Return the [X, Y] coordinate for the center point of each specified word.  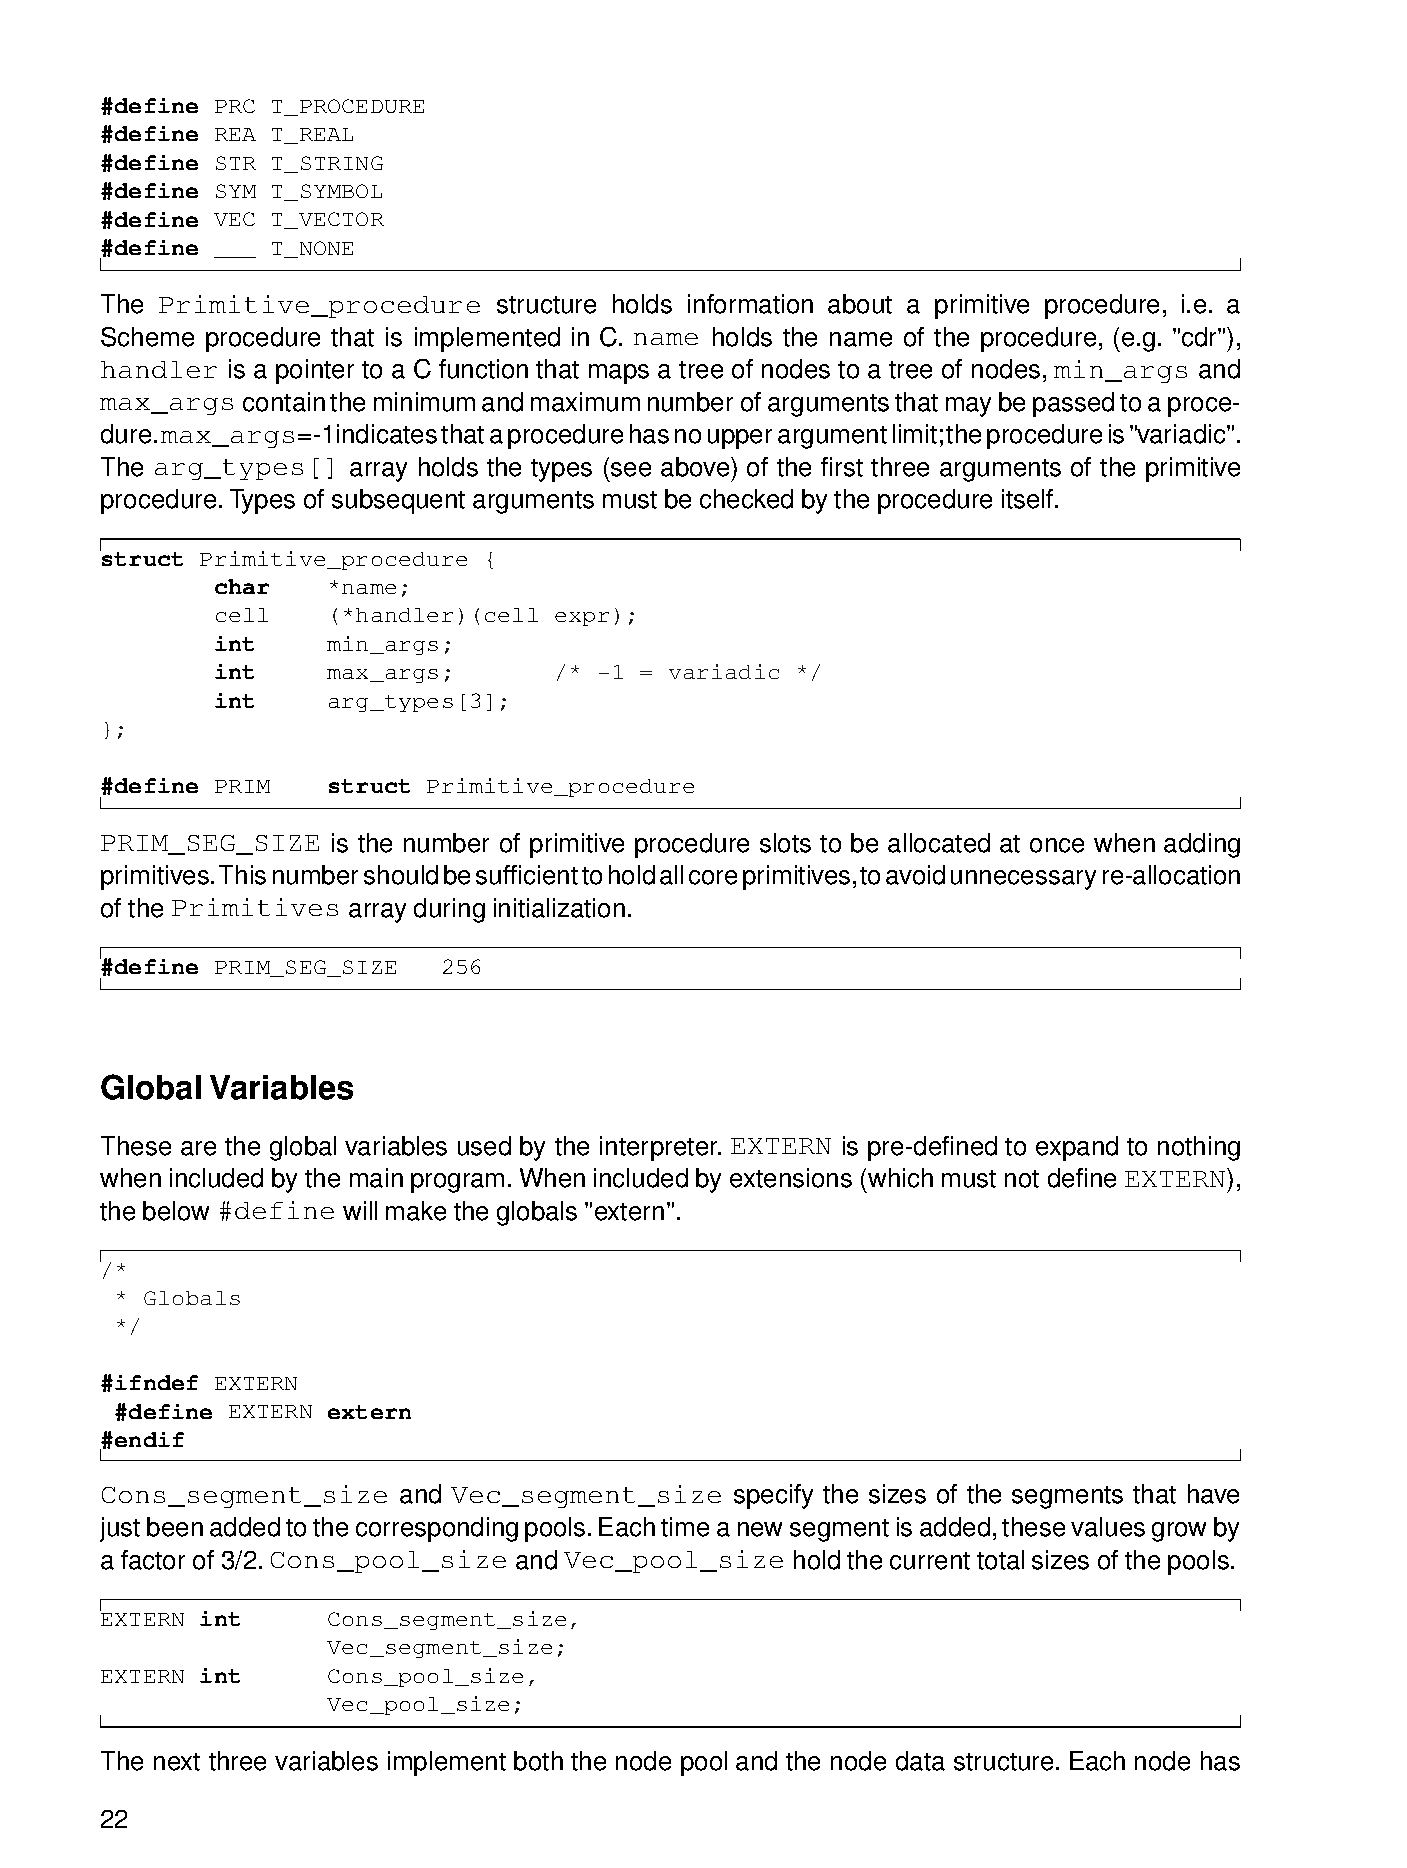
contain [284, 402]
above [696, 467]
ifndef [156, 1382]
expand [1077, 1148]
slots [785, 843]
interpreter [660, 1148]
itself [1029, 499]
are [198, 1148]
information [750, 304]
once [1057, 845]
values [1108, 1527]
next [177, 1762]
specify [773, 1496]
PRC [235, 106]
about [860, 304]
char [242, 586]
